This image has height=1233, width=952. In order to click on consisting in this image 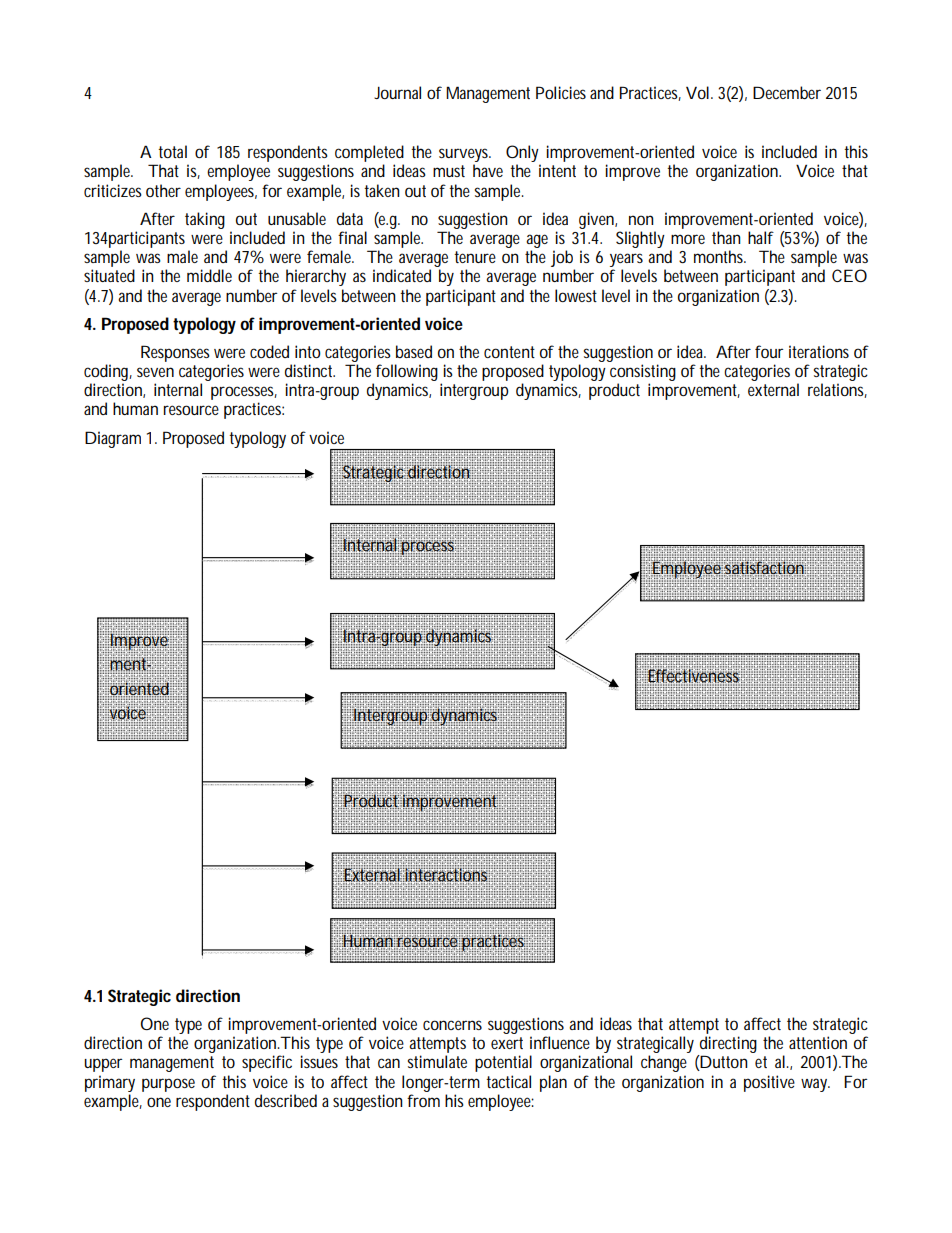, I will do `click(643, 372)`.
